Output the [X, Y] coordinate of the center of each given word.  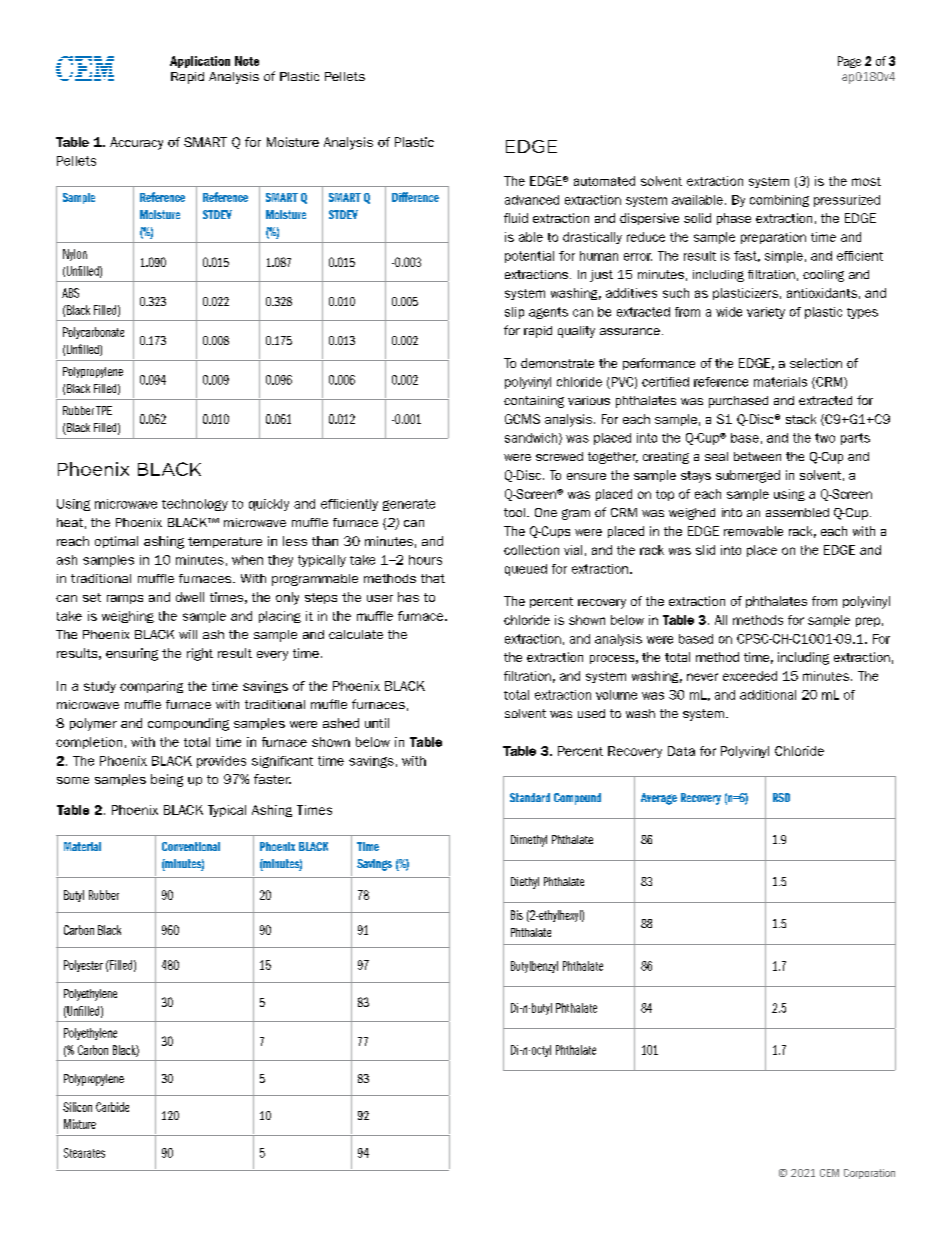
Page [849, 62]
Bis [517, 915]
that [433, 578]
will [188, 634]
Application [200, 62]
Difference [415, 197]
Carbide [112, 1107]
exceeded [750, 676]
